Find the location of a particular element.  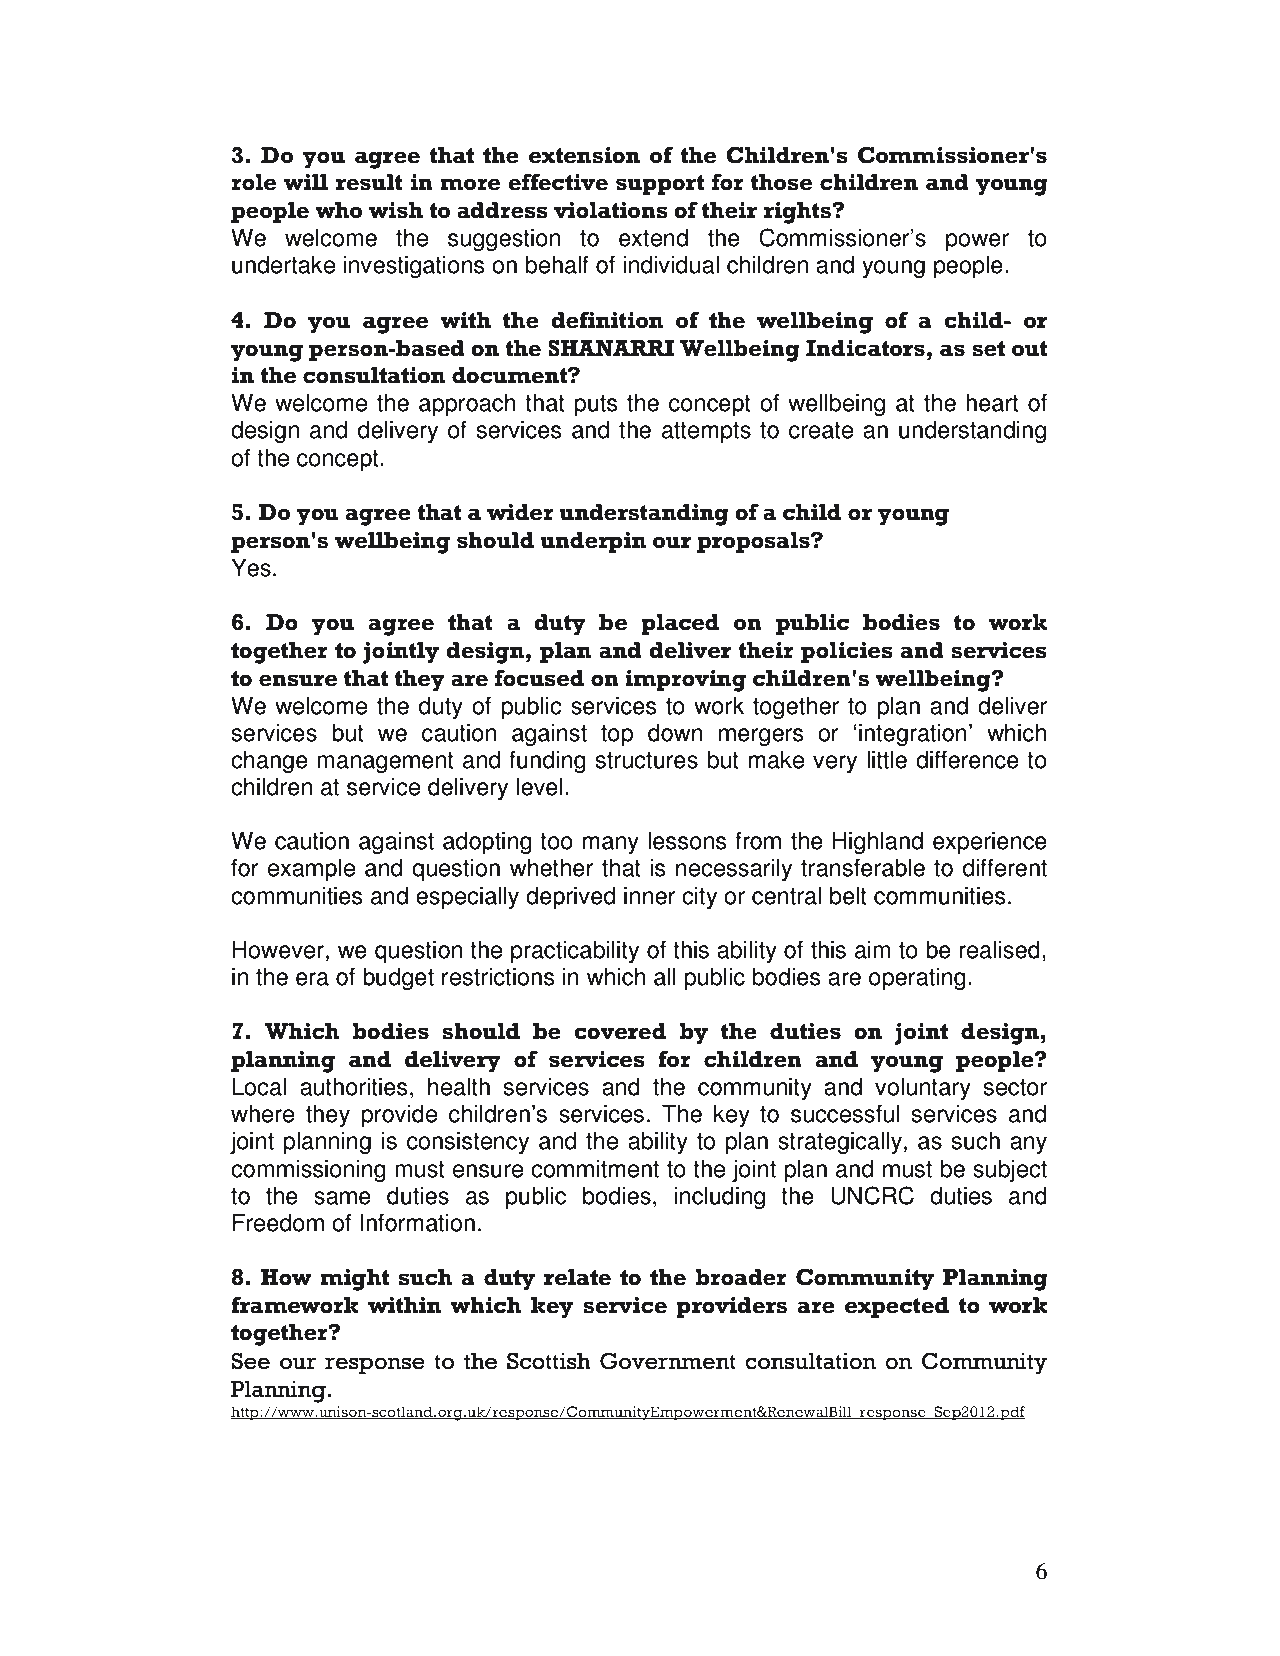

who is located at coordinates (338, 210).
